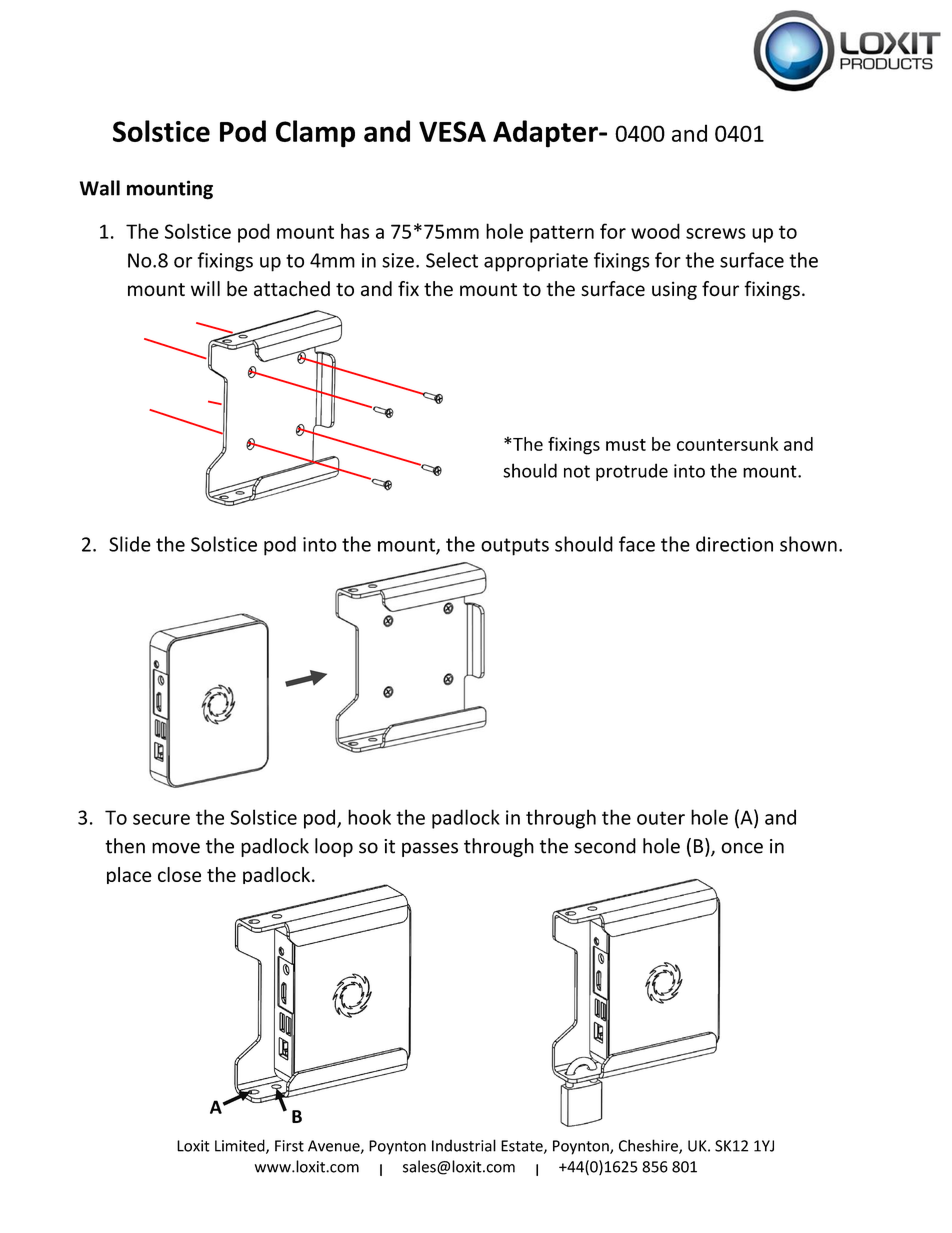 This document has height=1233, width=952. I want to click on VESA, so click(452, 131).
